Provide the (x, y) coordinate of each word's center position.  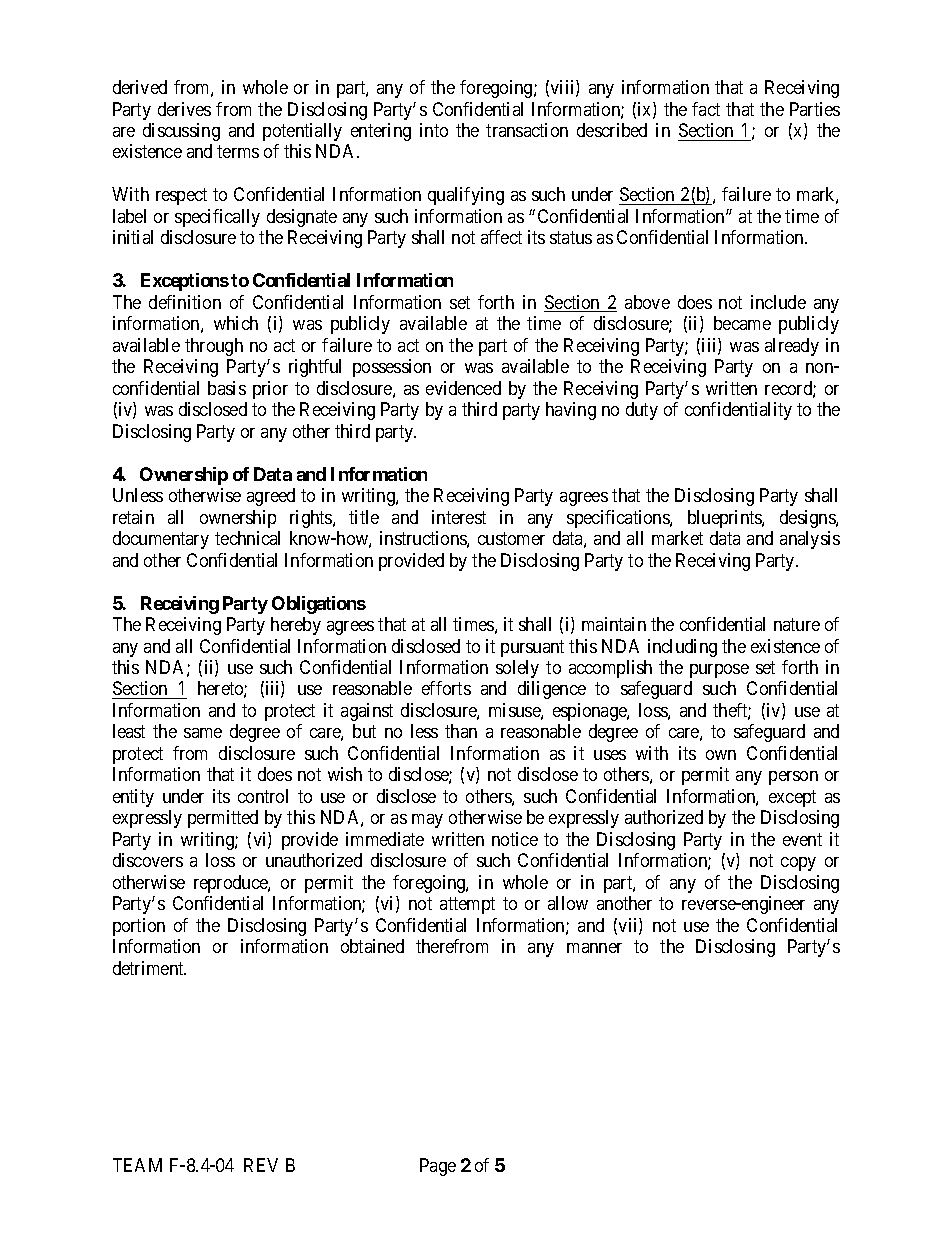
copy (798, 864)
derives (184, 109)
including (682, 648)
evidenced (463, 388)
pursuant (532, 648)
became (742, 323)
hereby (296, 626)
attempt (467, 906)
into (434, 130)
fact (706, 109)
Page (438, 1167)
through (214, 347)
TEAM (137, 1165)
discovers (148, 860)
